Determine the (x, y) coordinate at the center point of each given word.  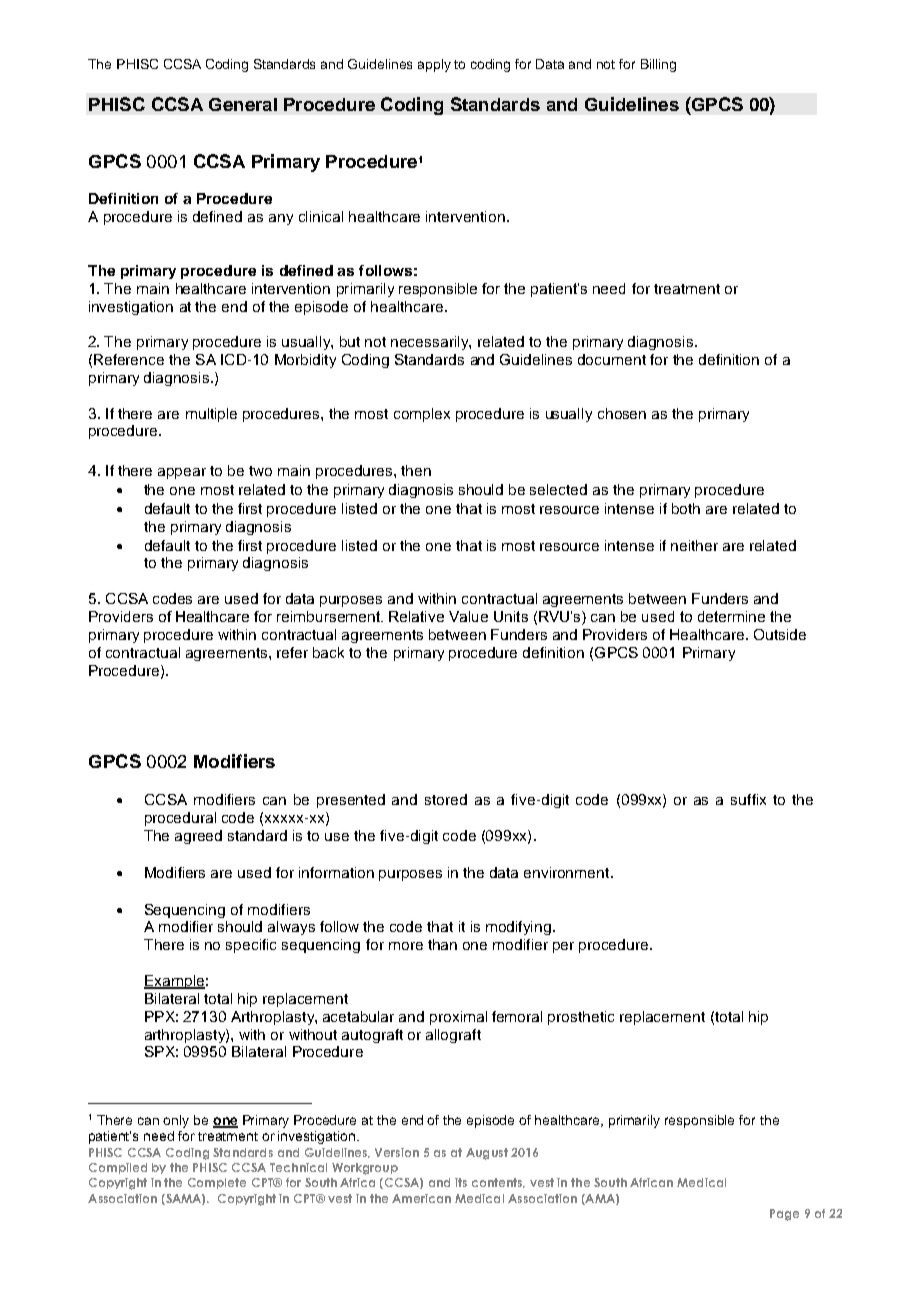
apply (434, 65)
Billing (658, 65)
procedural (180, 819)
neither (694, 545)
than (442, 944)
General (243, 104)
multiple (211, 415)
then (416, 470)
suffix (748, 799)
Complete (217, 1183)
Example (174, 982)
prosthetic (581, 1018)
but (350, 341)
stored (446, 799)
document (612, 359)
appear (182, 473)
